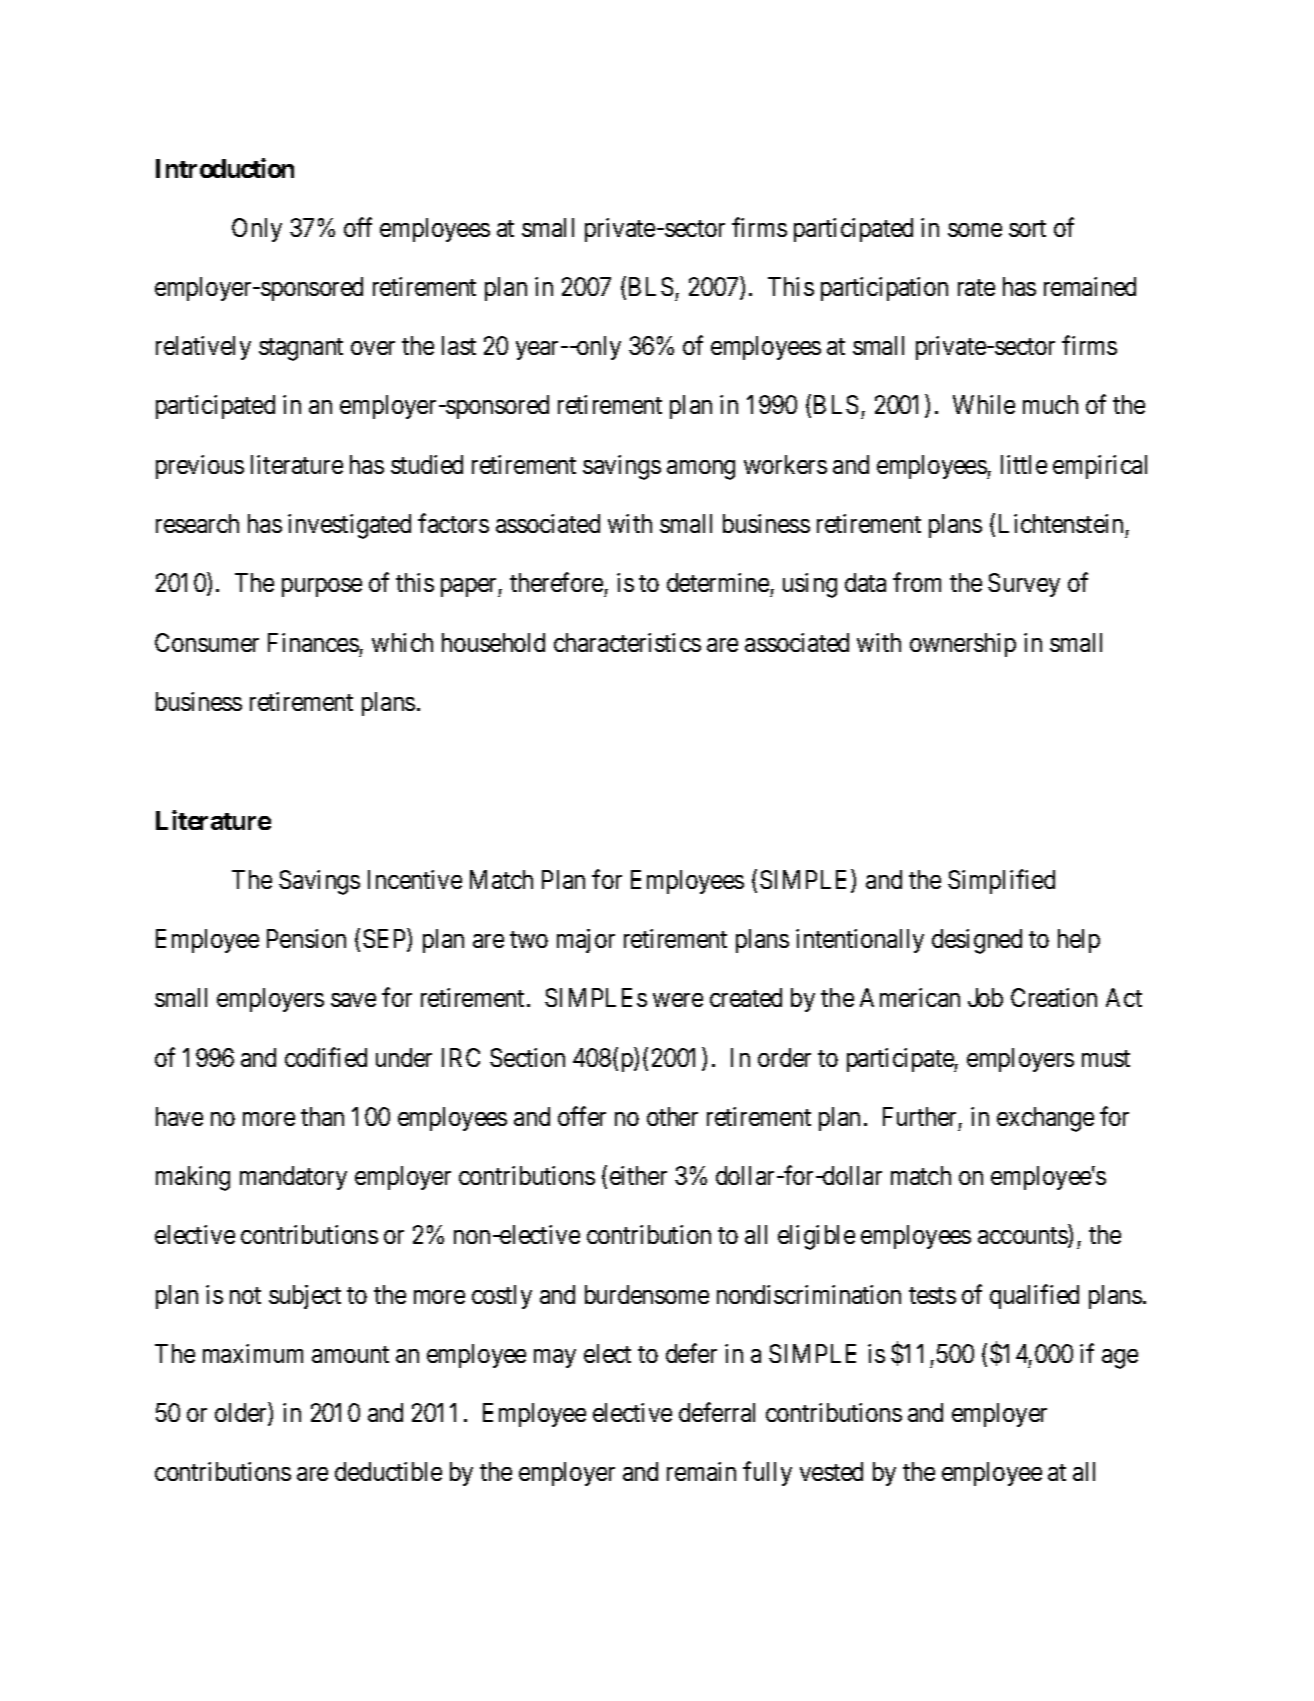 This page has height=1701, width=1314. I want to click on major, so click(586, 941).
